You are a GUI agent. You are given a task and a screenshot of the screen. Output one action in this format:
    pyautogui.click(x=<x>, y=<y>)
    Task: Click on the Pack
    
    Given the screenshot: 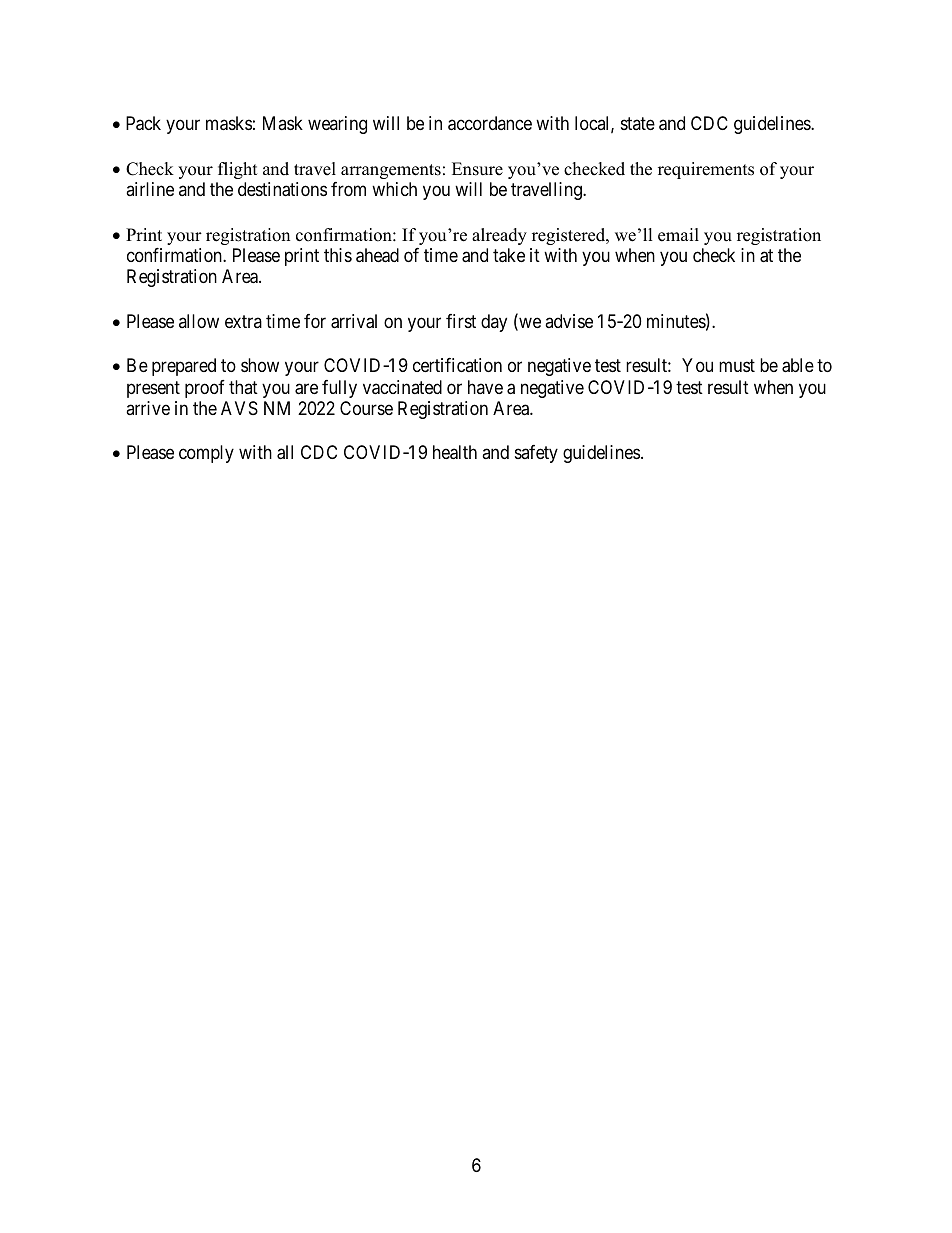 What is the action you would take?
    pyautogui.click(x=143, y=123)
